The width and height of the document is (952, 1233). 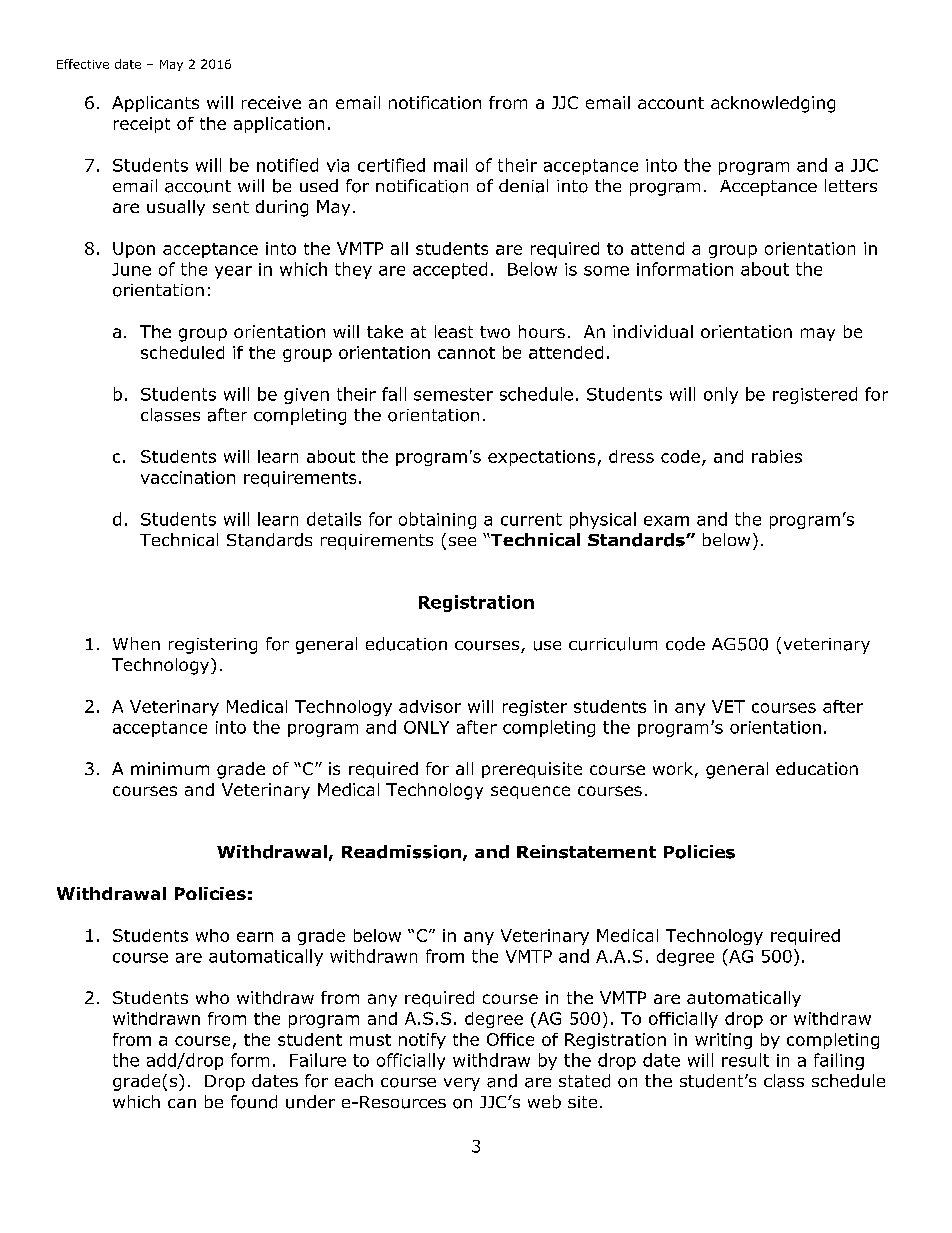 I want to click on acknowledging, so click(x=773, y=104).
